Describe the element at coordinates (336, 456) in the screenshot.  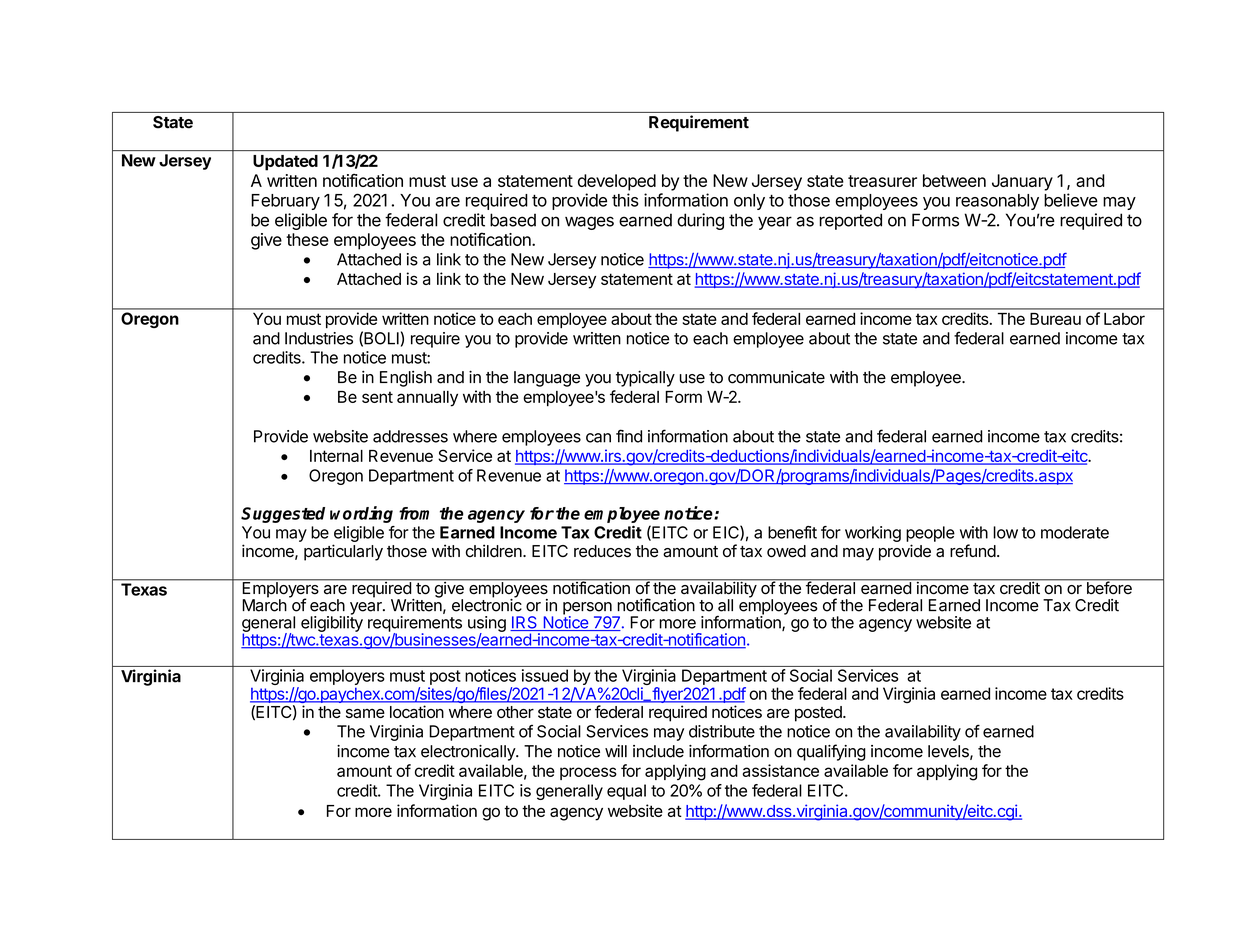
I see `Internal` at that location.
